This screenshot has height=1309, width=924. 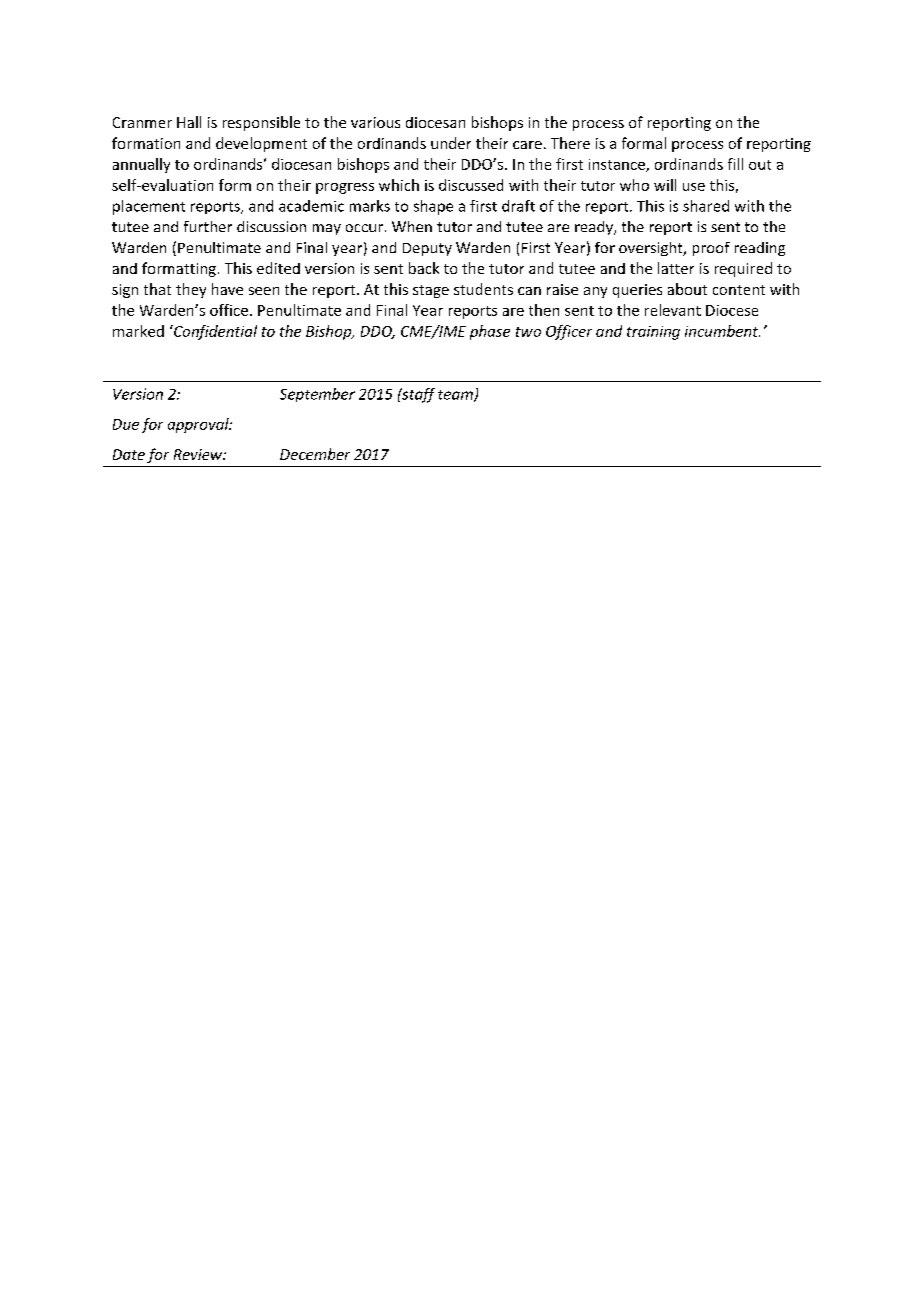 What do you see at coordinates (315, 454) in the screenshot?
I see `December` at bounding box center [315, 454].
